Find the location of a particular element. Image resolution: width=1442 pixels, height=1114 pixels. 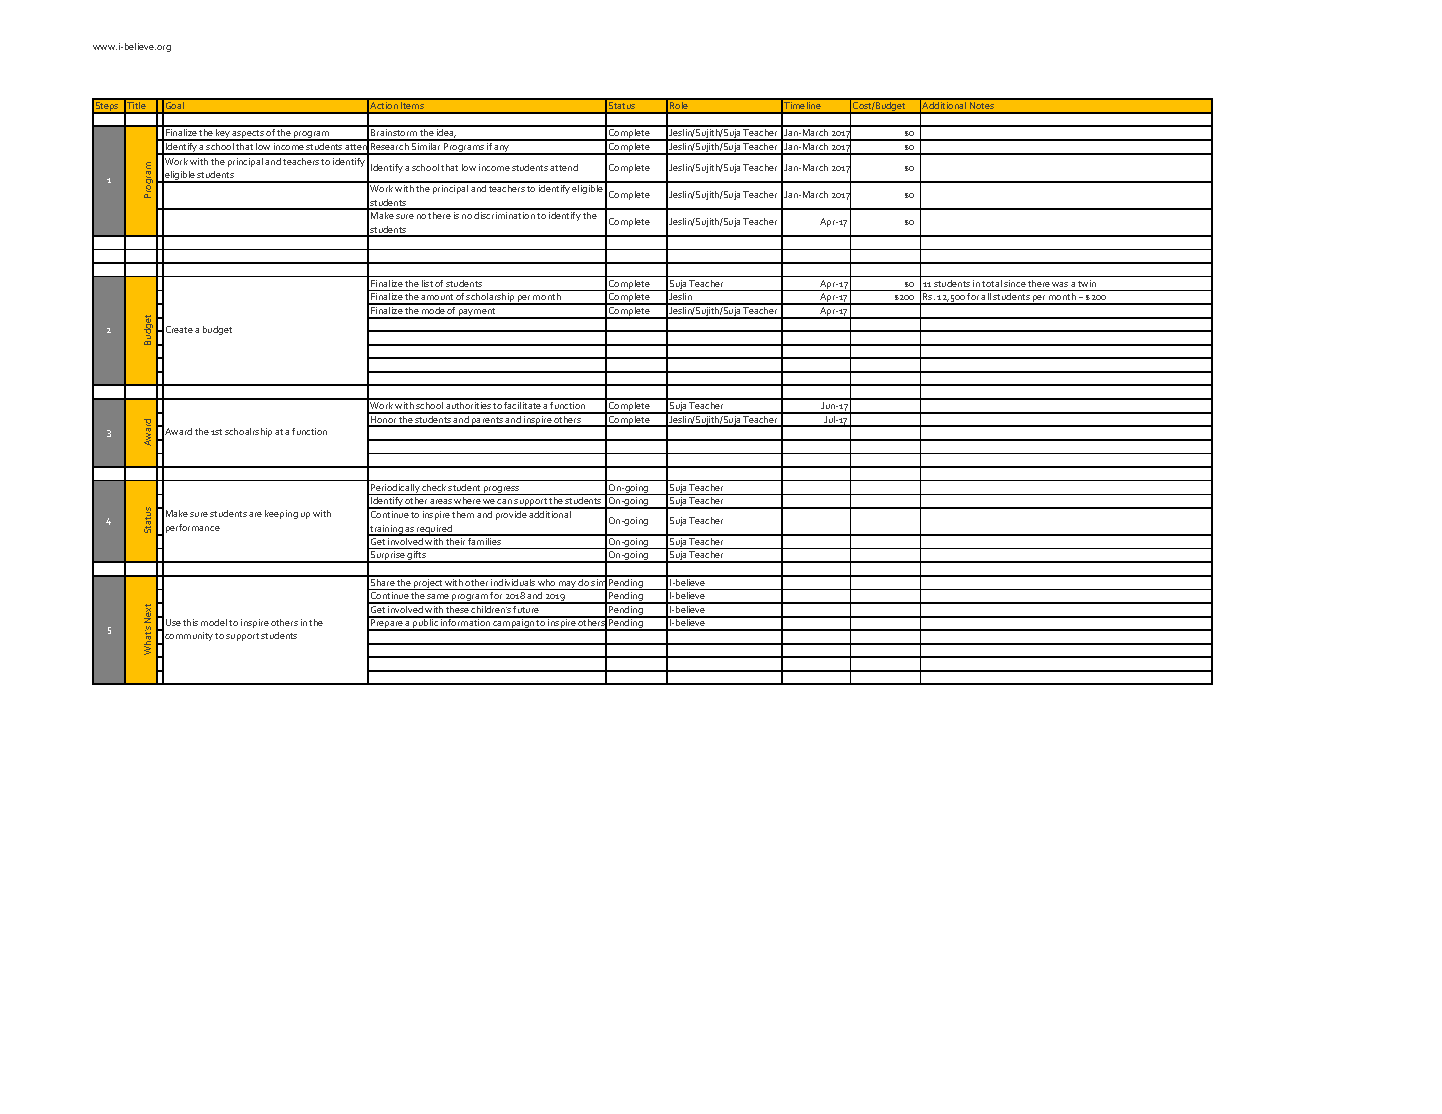

Surprise is located at coordinates (388, 557).
